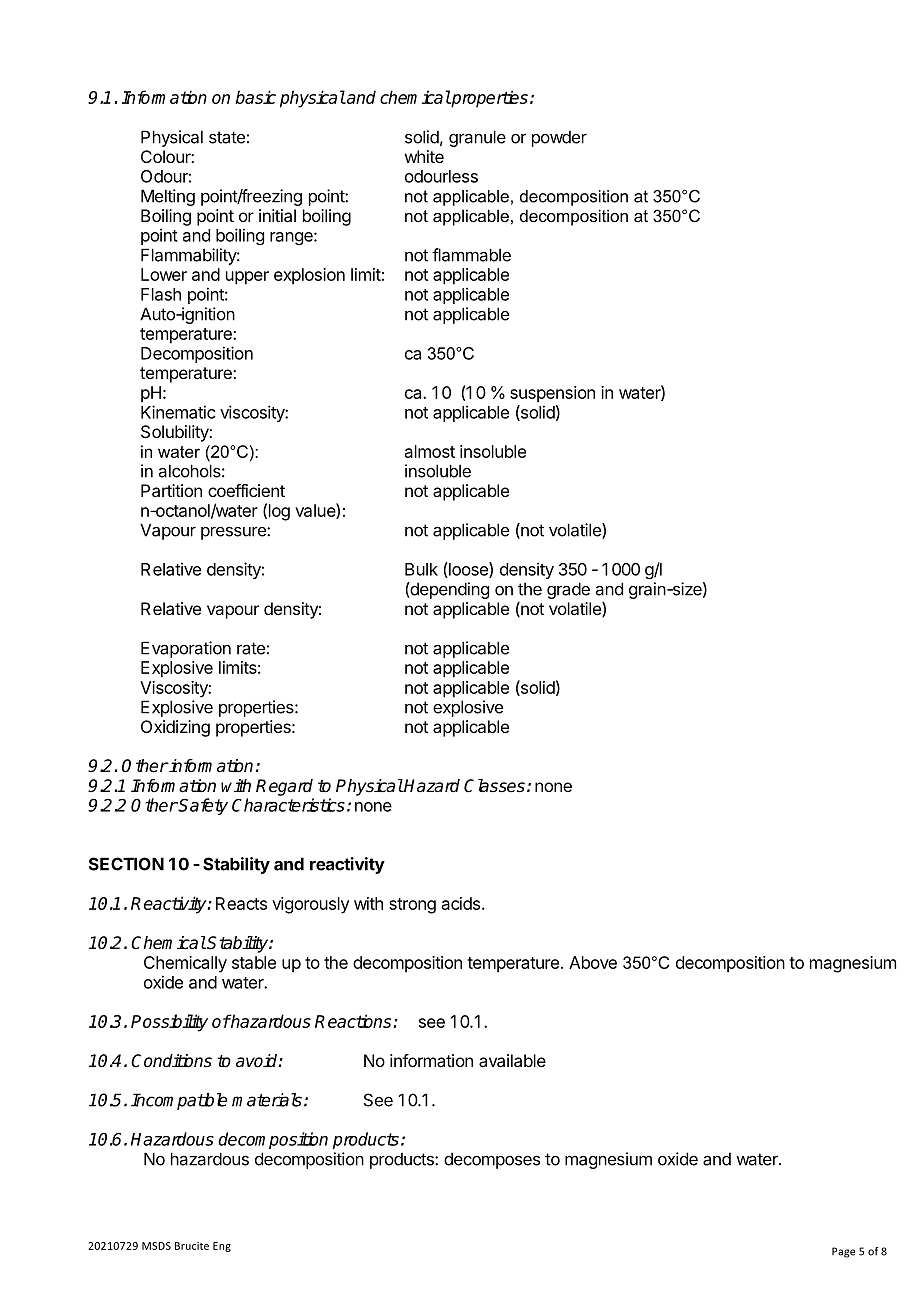 The height and width of the image is (1308, 924). What do you see at coordinates (559, 138) in the image?
I see `powder` at bounding box center [559, 138].
